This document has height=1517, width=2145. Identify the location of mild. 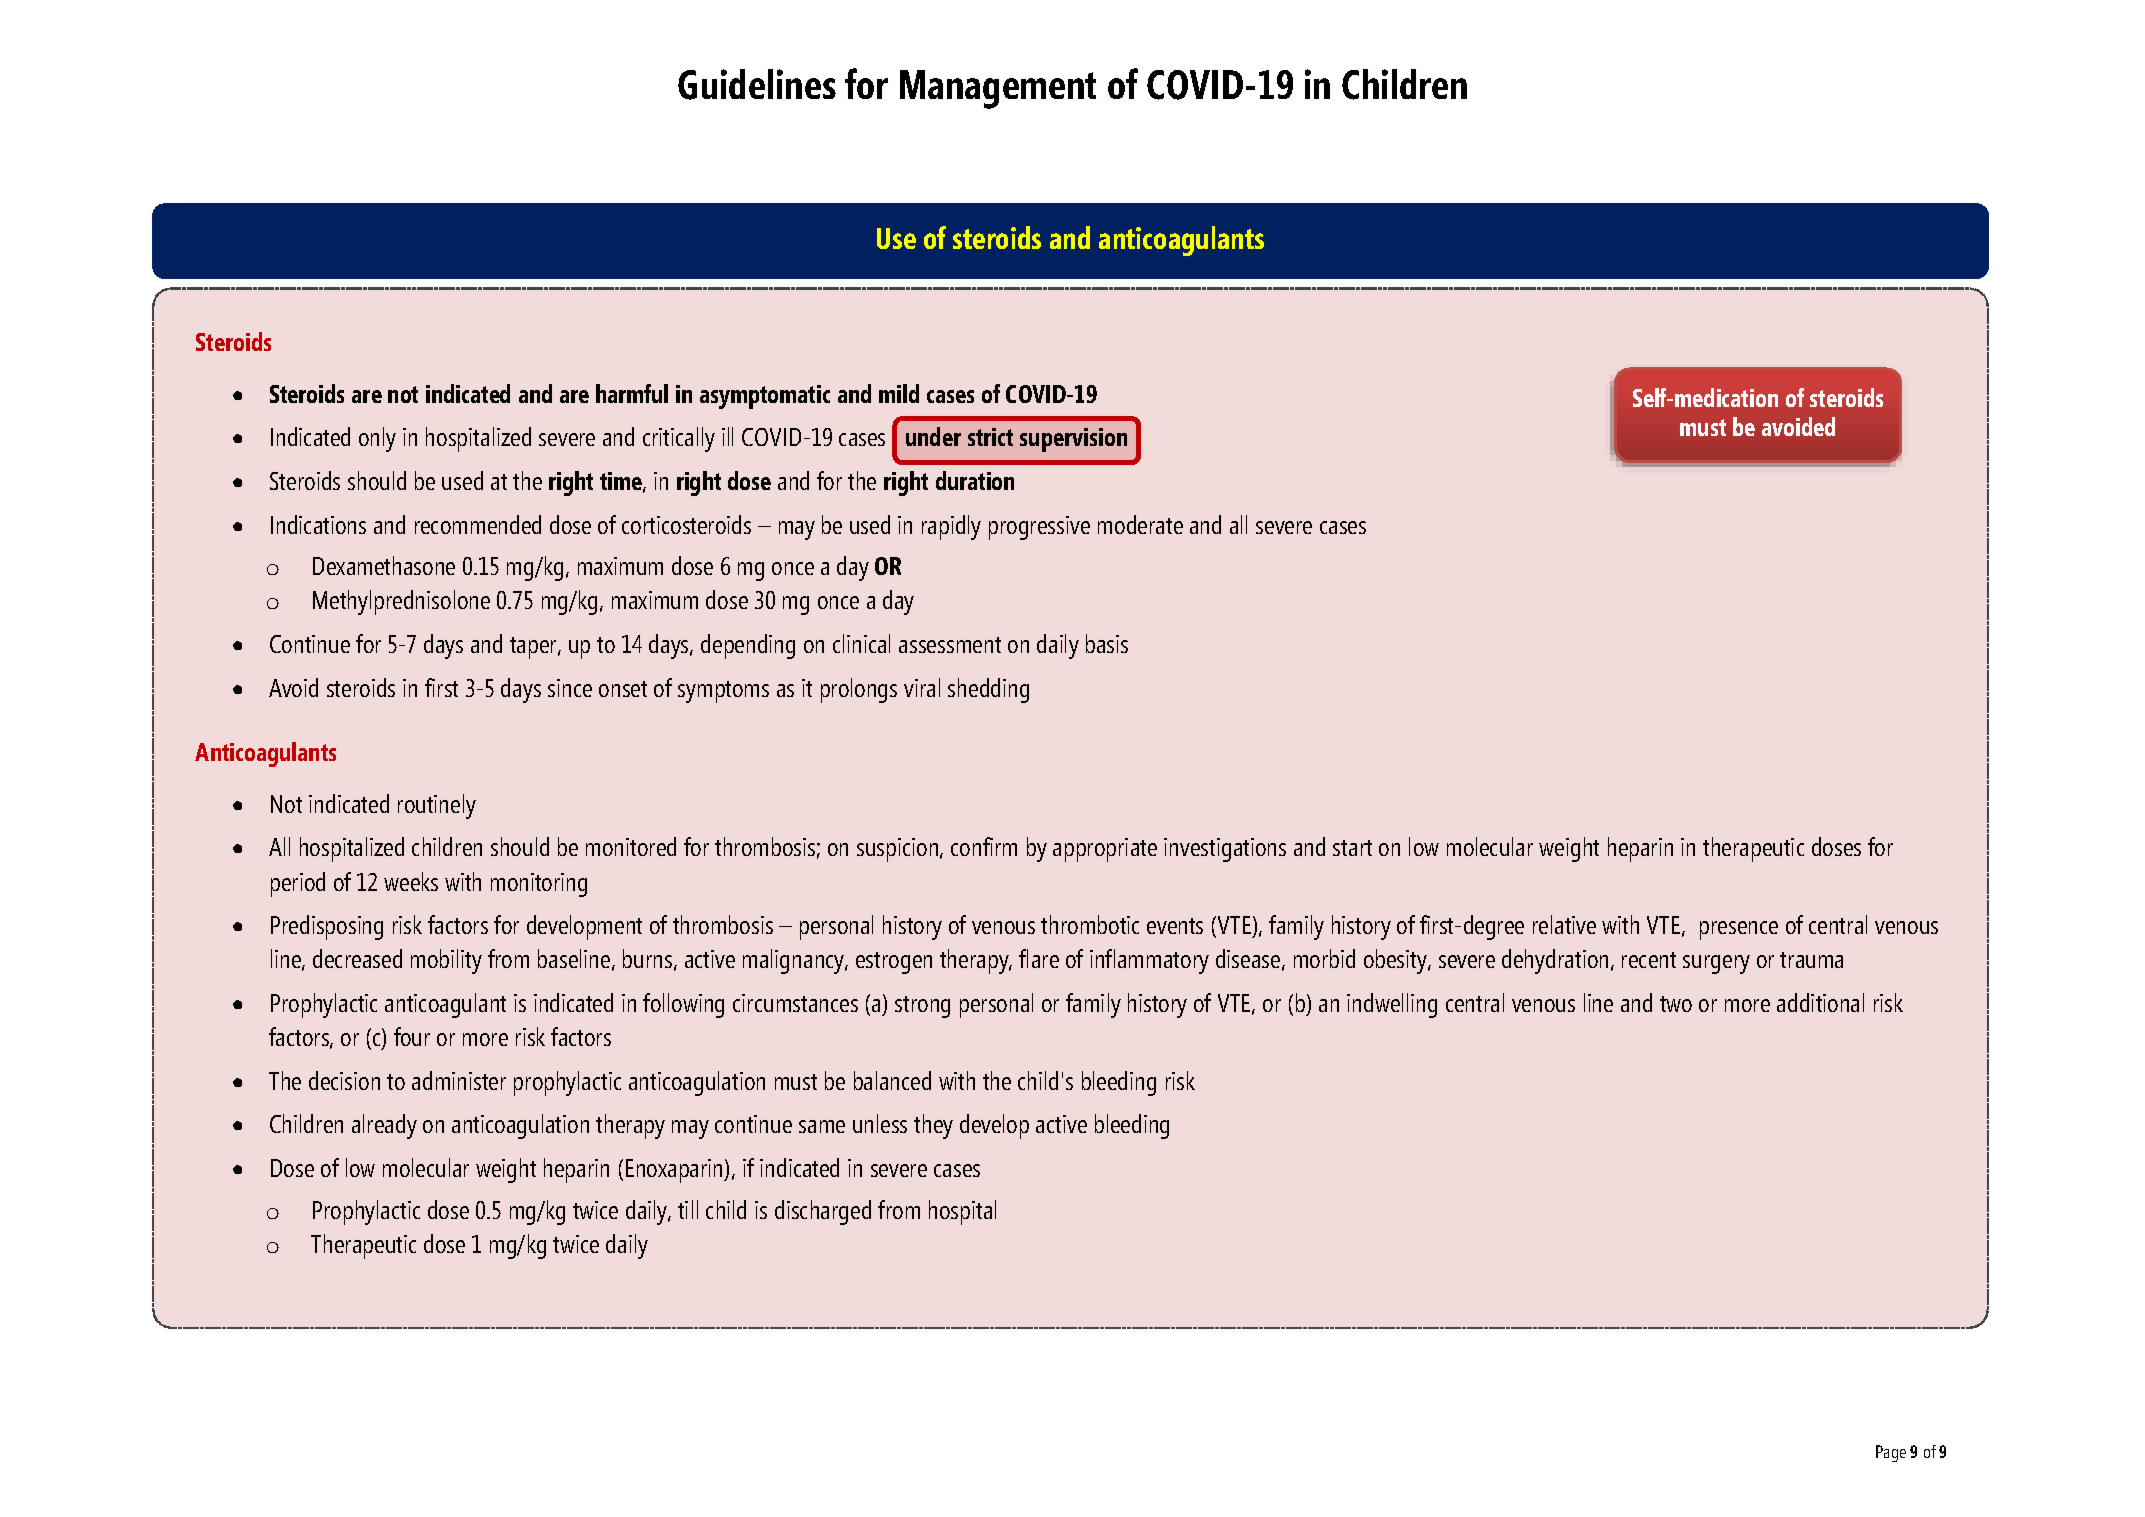
(899, 393).
